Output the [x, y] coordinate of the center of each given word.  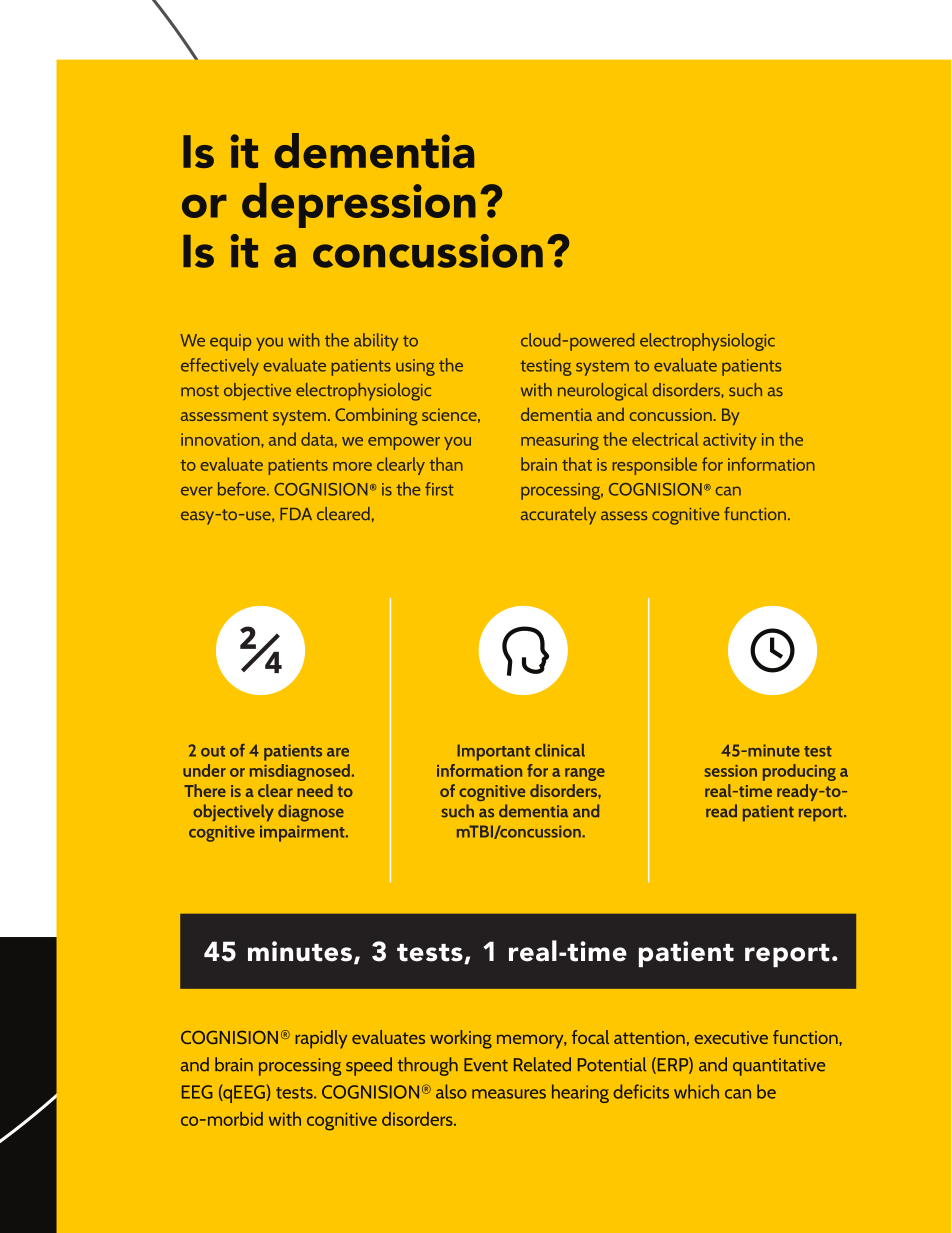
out [213, 751]
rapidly [321, 1039]
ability [376, 342]
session [731, 771]
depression [359, 205]
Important [493, 752]
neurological [603, 392]
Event [486, 1065]
